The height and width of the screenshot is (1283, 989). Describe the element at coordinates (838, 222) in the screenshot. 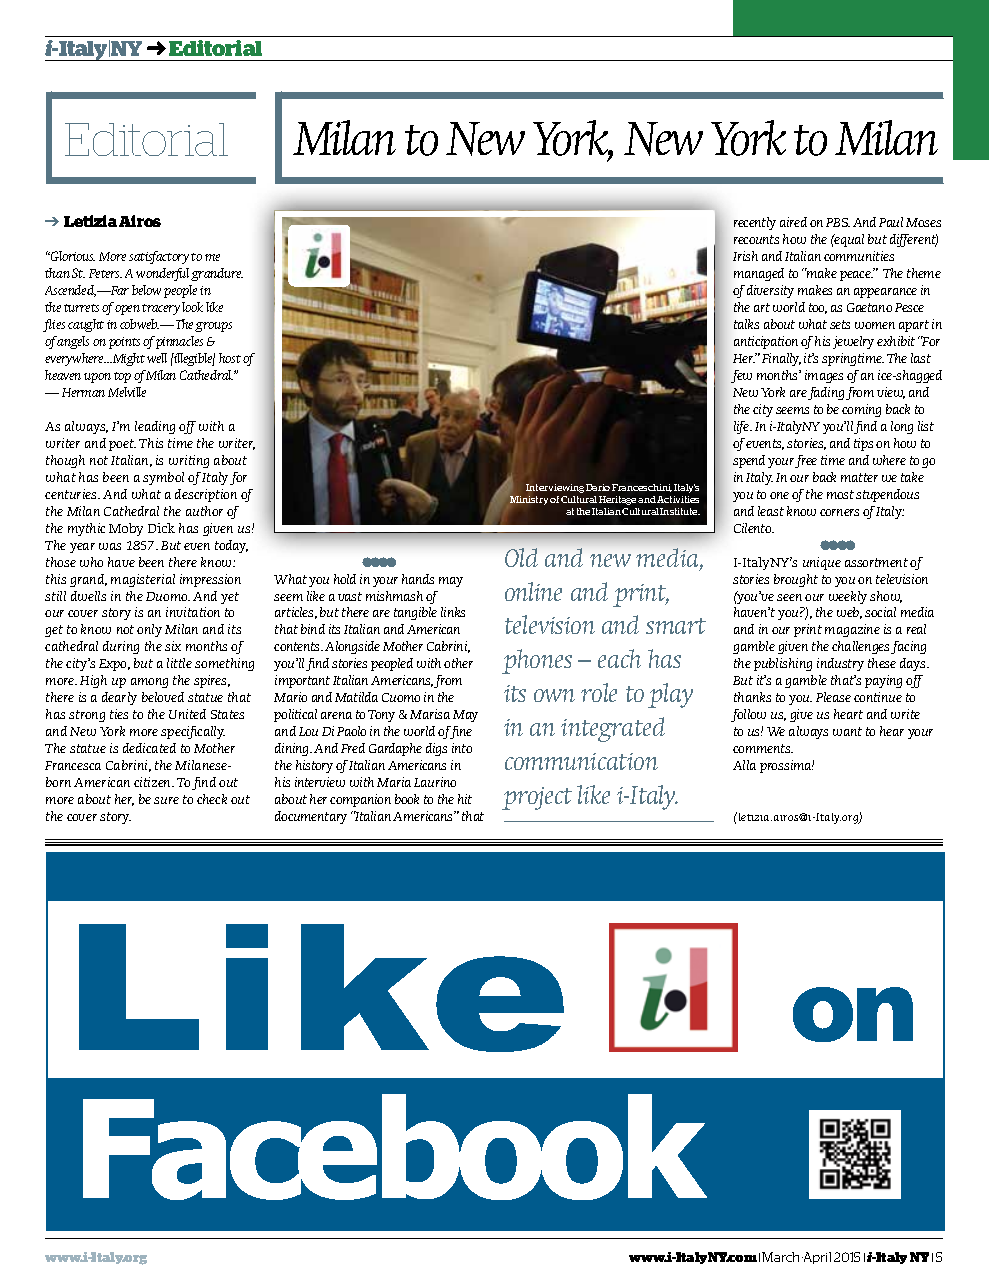

I see `PBS` at that location.
